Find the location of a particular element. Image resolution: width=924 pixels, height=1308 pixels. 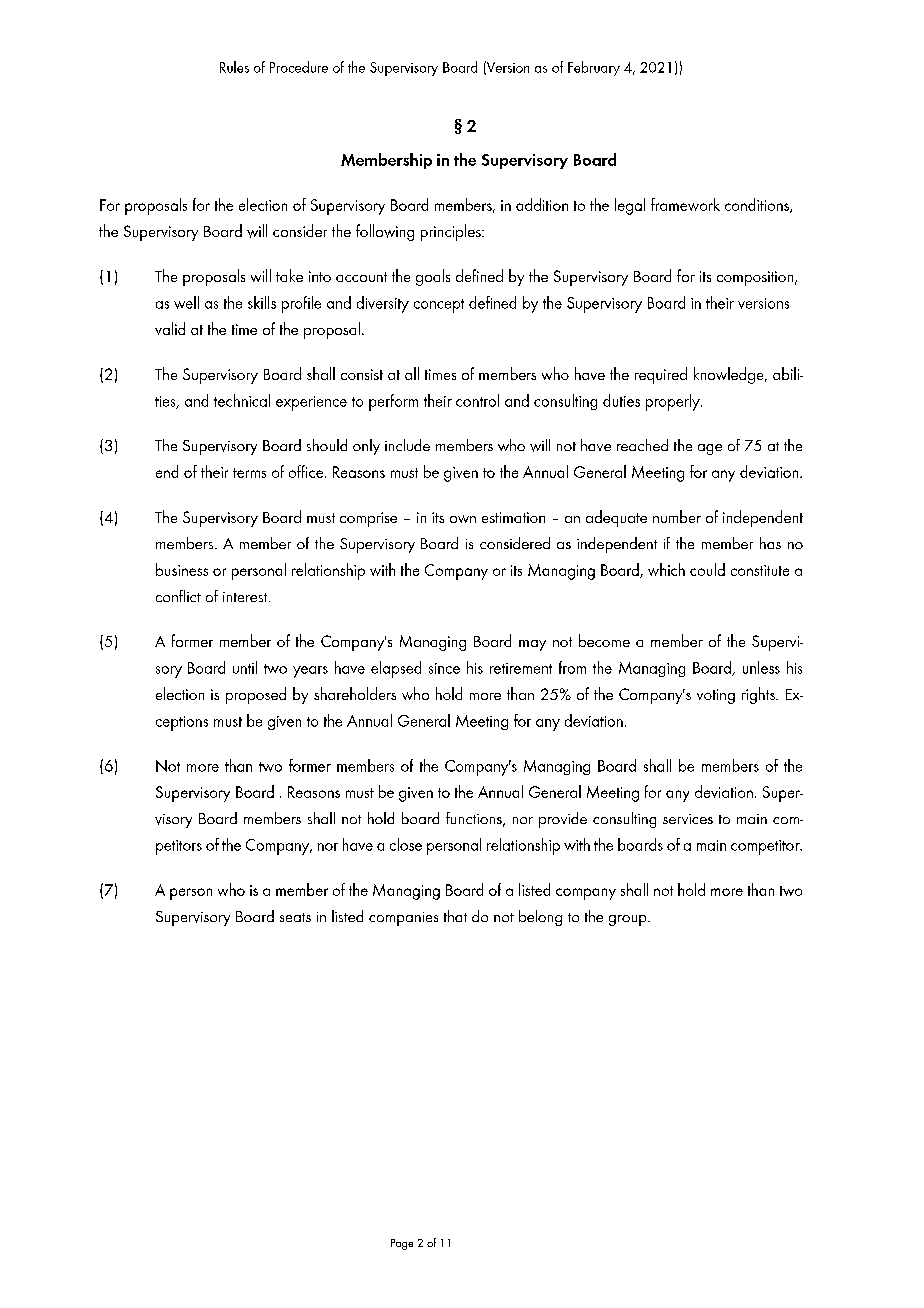

knowledge is located at coordinates (730, 375).
